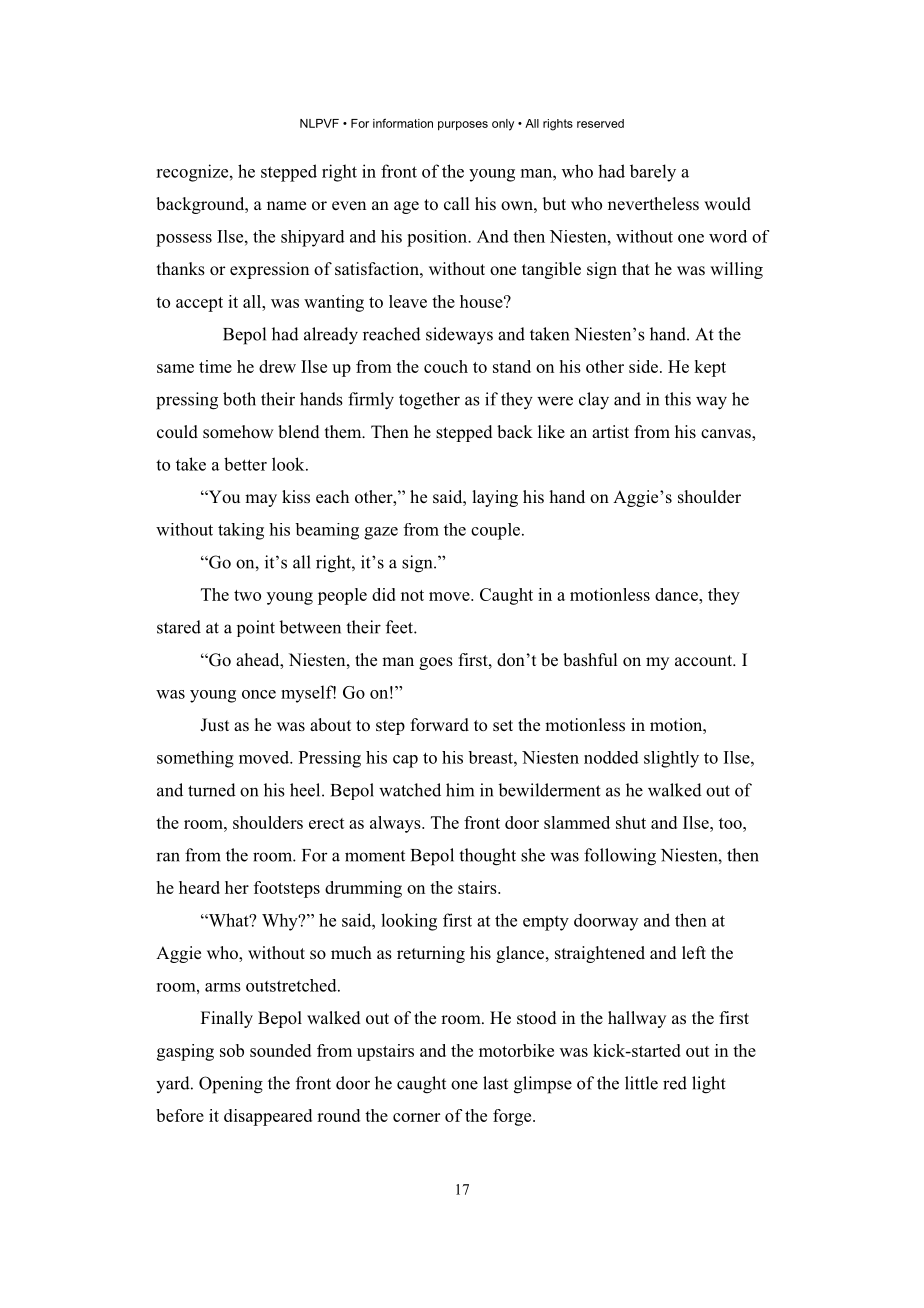 The height and width of the document is (1308, 924). I want to click on name, so click(286, 205).
